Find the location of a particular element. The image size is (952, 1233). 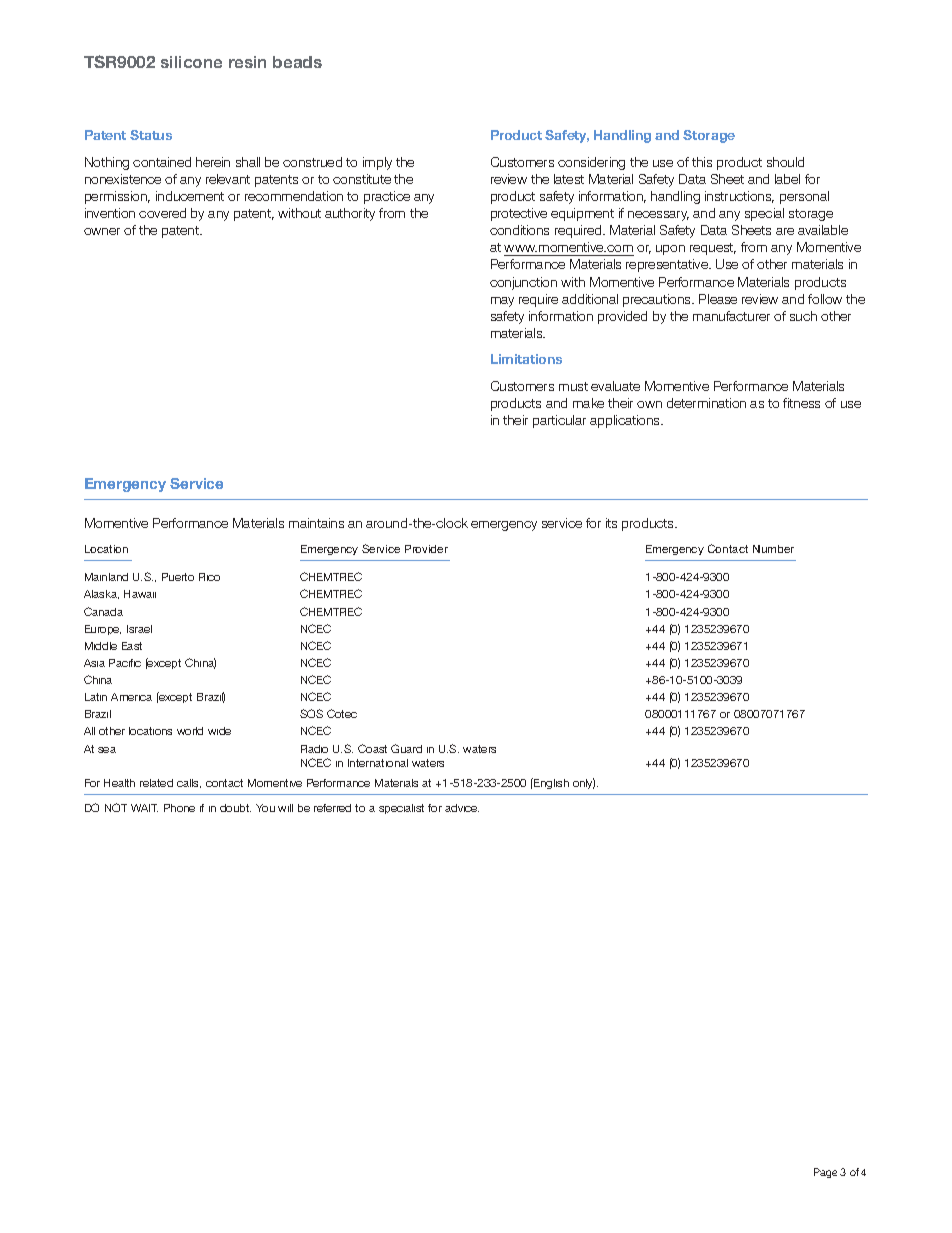

only is located at coordinates (584, 783).
